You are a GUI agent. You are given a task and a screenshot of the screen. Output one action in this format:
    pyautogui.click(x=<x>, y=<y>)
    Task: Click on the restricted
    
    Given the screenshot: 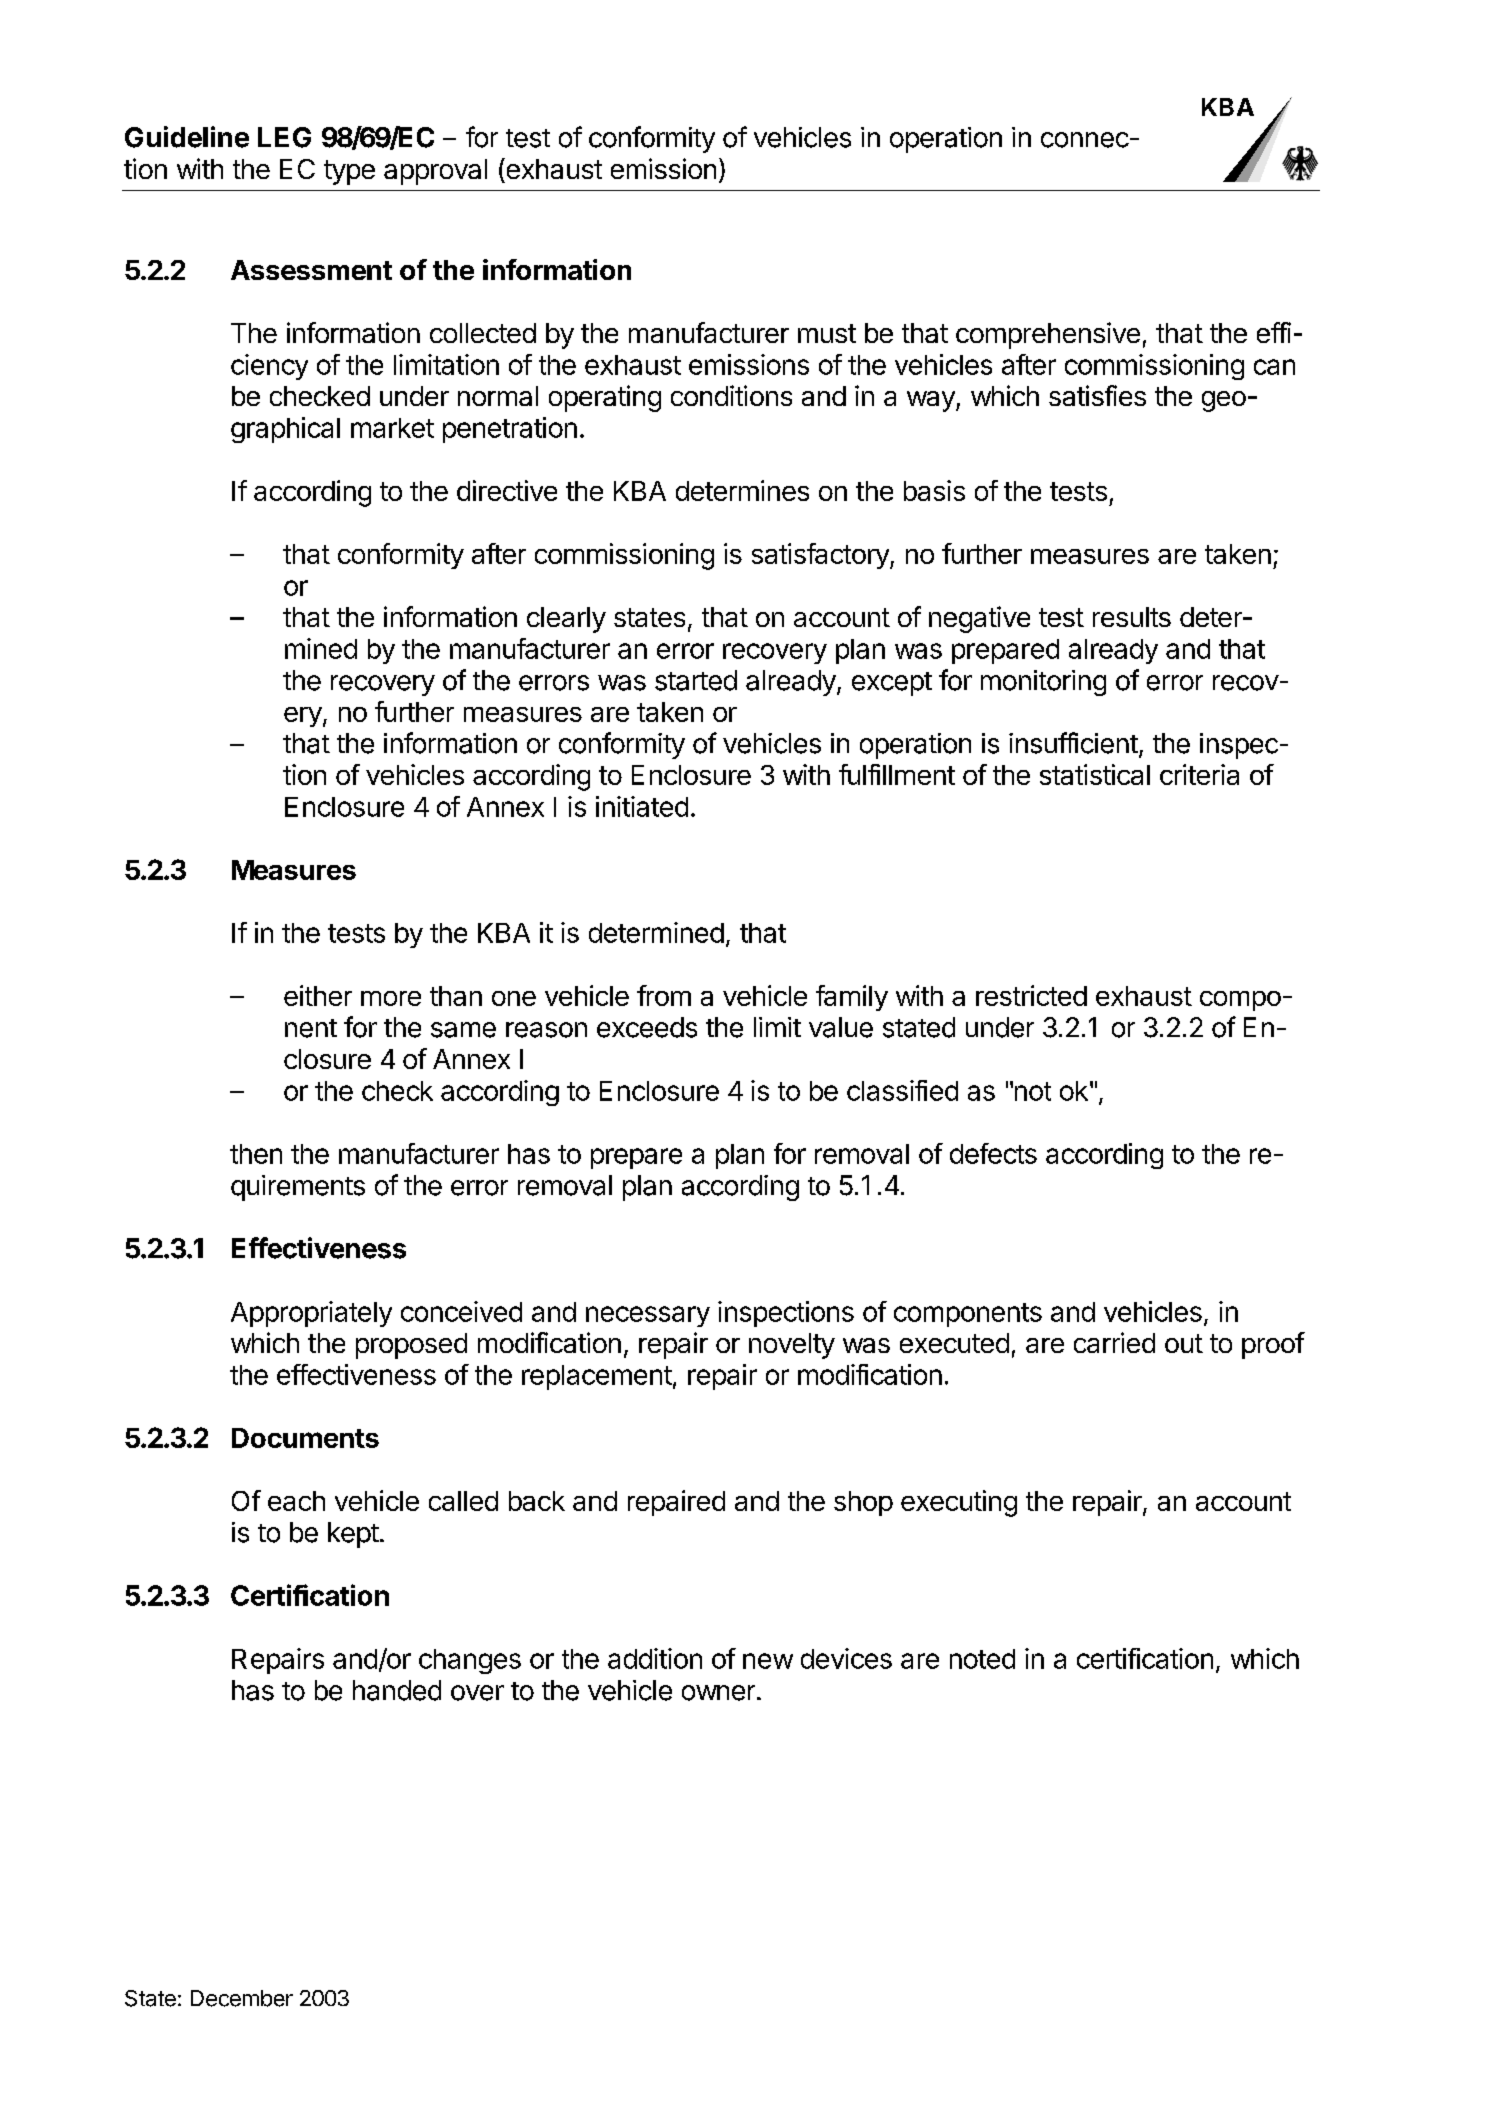 What is the action you would take?
    pyautogui.click(x=1031, y=995)
